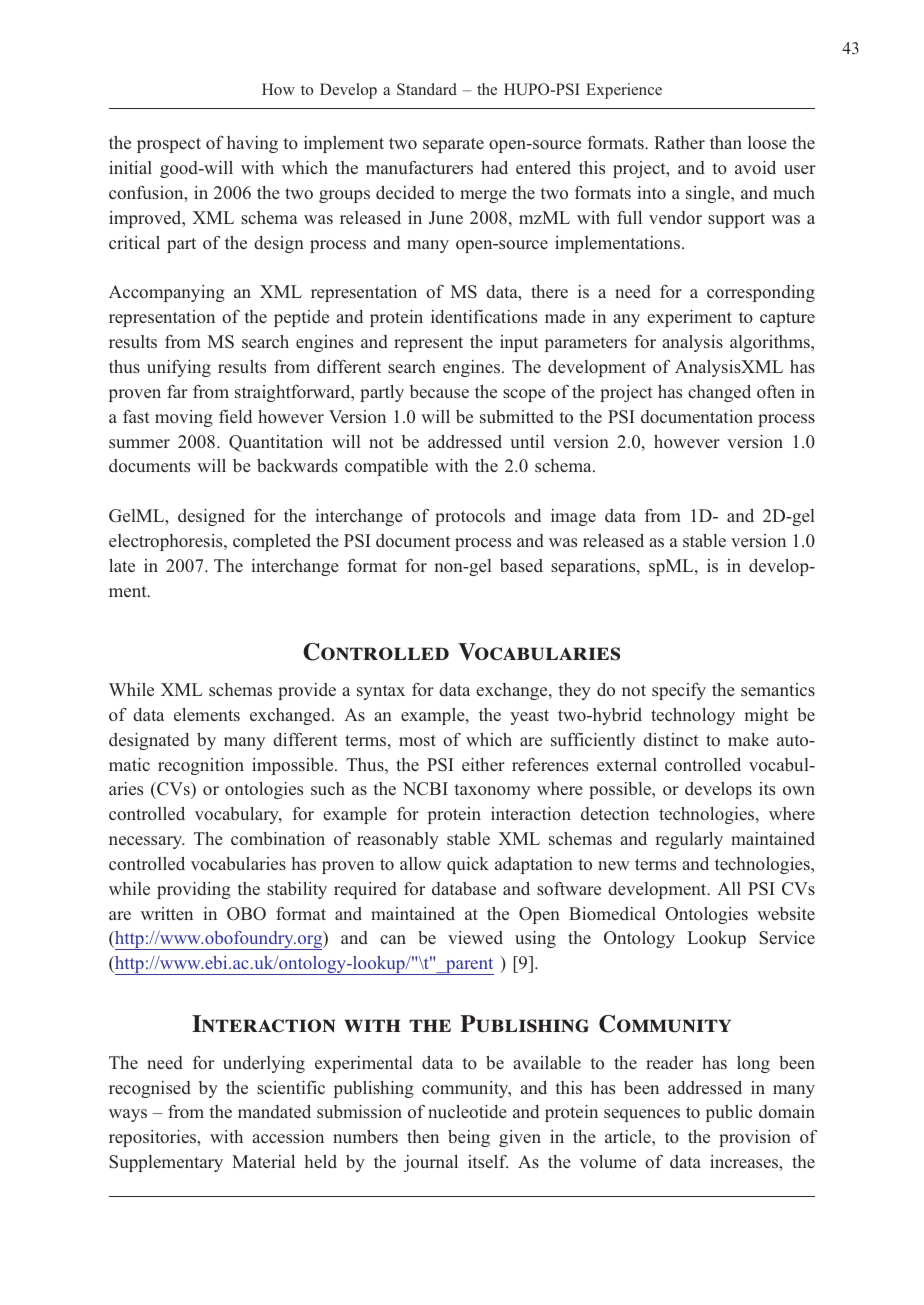 The height and width of the screenshot is (1305, 924). Describe the element at coordinates (679, 691) in the screenshot. I see `specify` at that location.
